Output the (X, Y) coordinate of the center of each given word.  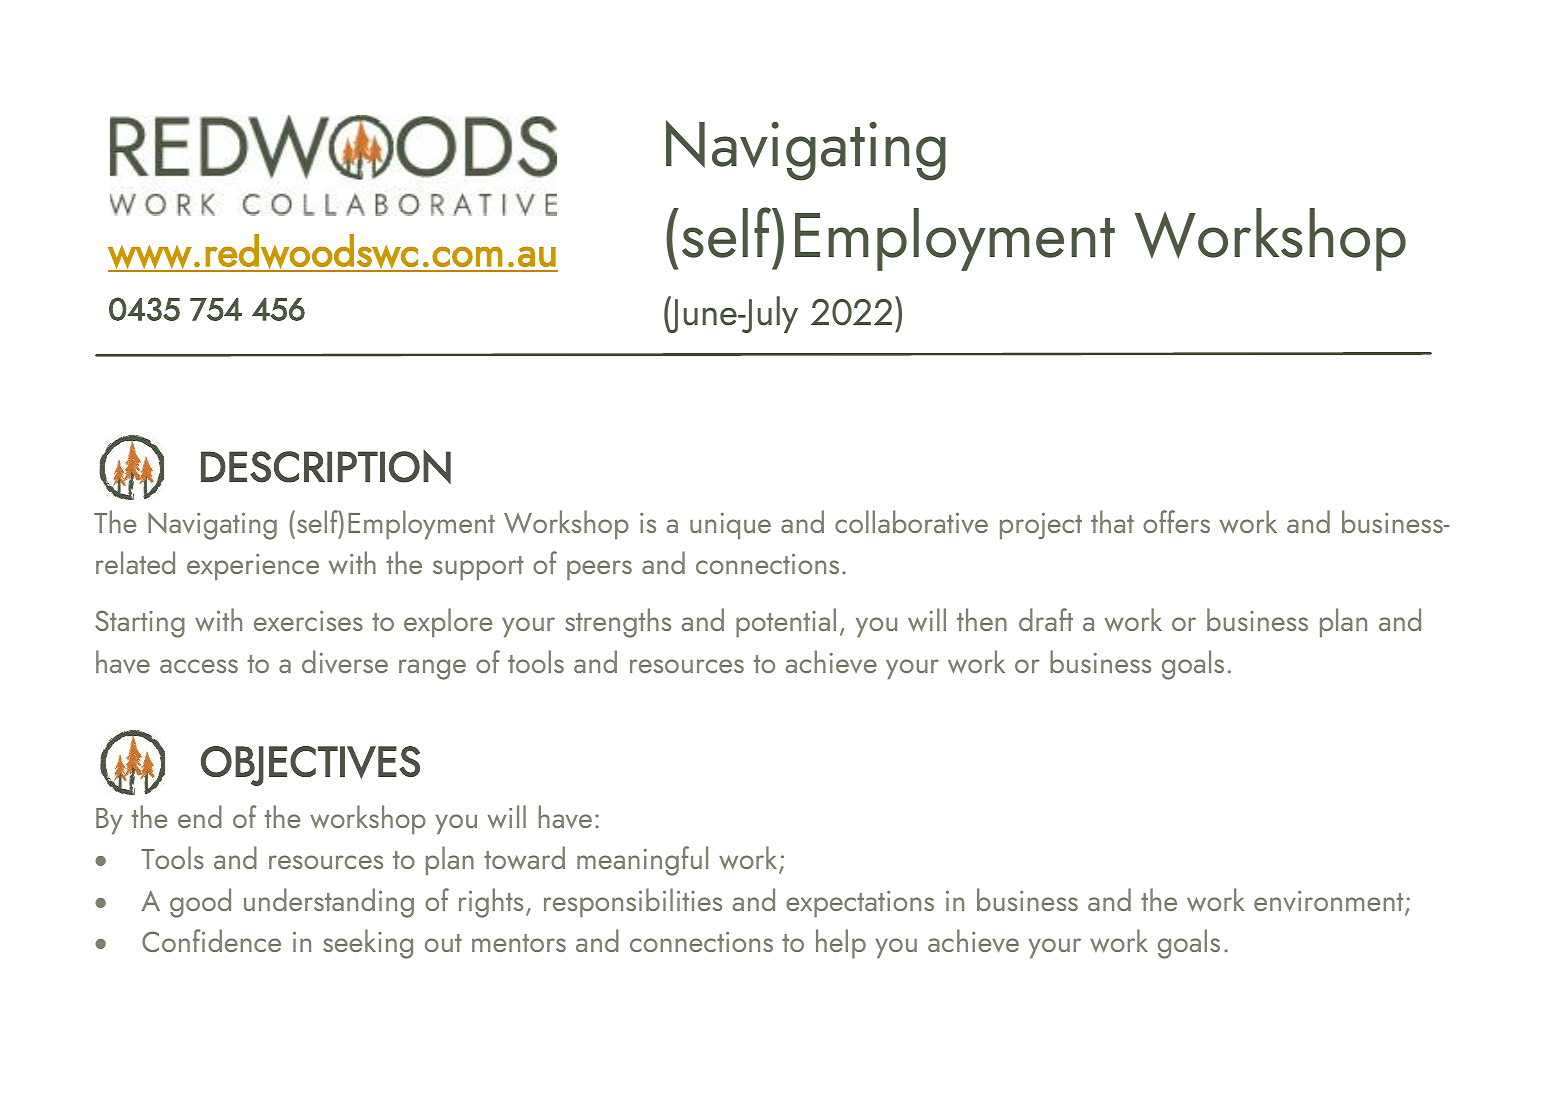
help (841, 943)
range (432, 669)
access (199, 666)
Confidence (211, 940)
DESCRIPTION (326, 467)
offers (1176, 521)
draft (1046, 619)
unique (730, 526)
